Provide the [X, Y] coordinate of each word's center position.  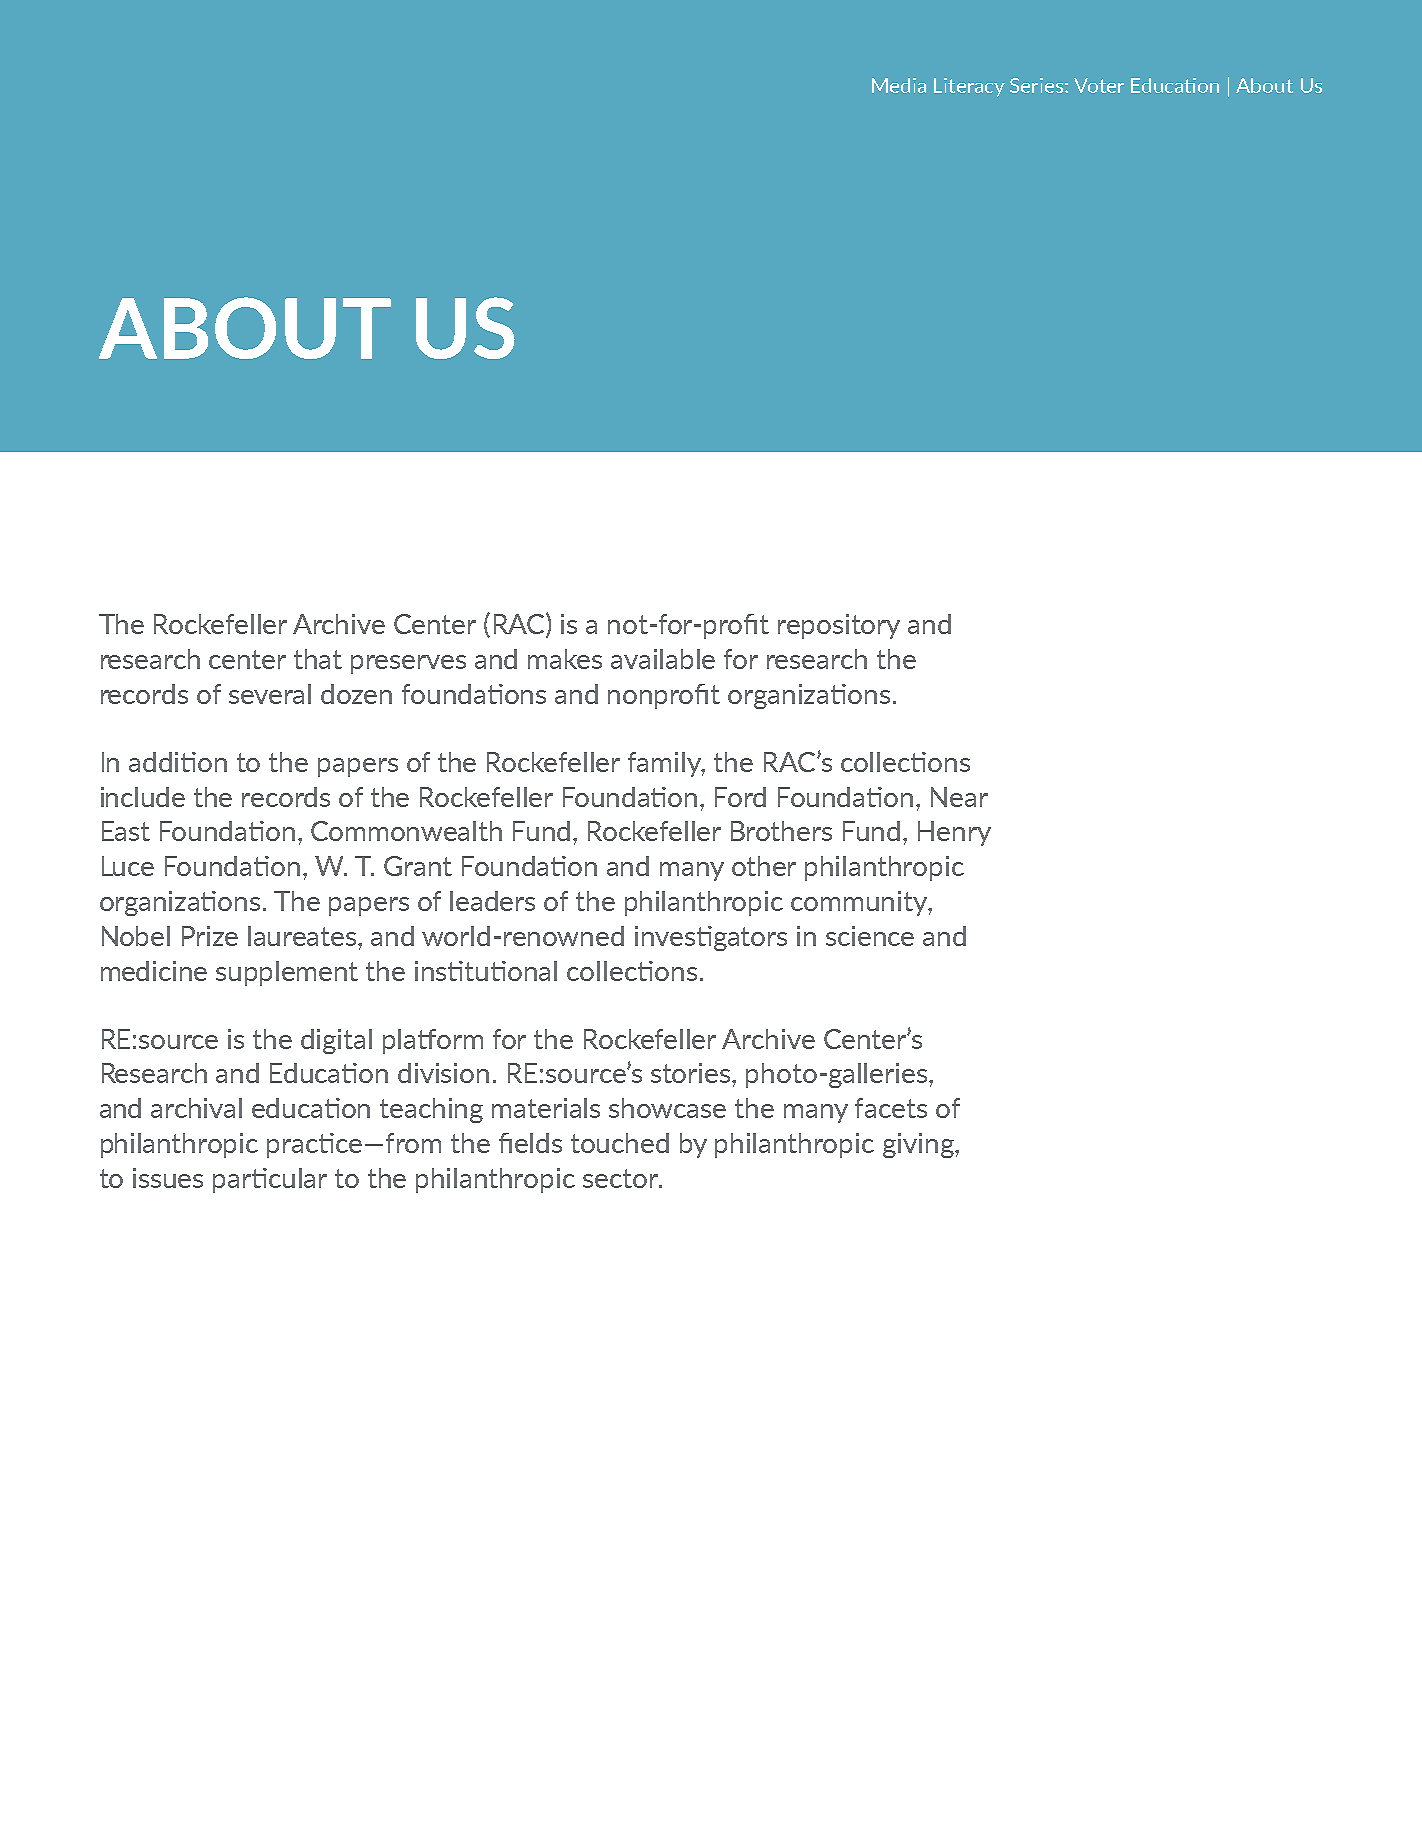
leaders [492, 901]
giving [919, 1145]
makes [565, 659]
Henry [954, 833]
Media [899, 85]
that [318, 659]
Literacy [969, 87]
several [270, 694]
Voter [1099, 85]
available [663, 659]
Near [959, 797]
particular [270, 1180]
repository [839, 626]
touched [620, 1143]
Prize [210, 936]
